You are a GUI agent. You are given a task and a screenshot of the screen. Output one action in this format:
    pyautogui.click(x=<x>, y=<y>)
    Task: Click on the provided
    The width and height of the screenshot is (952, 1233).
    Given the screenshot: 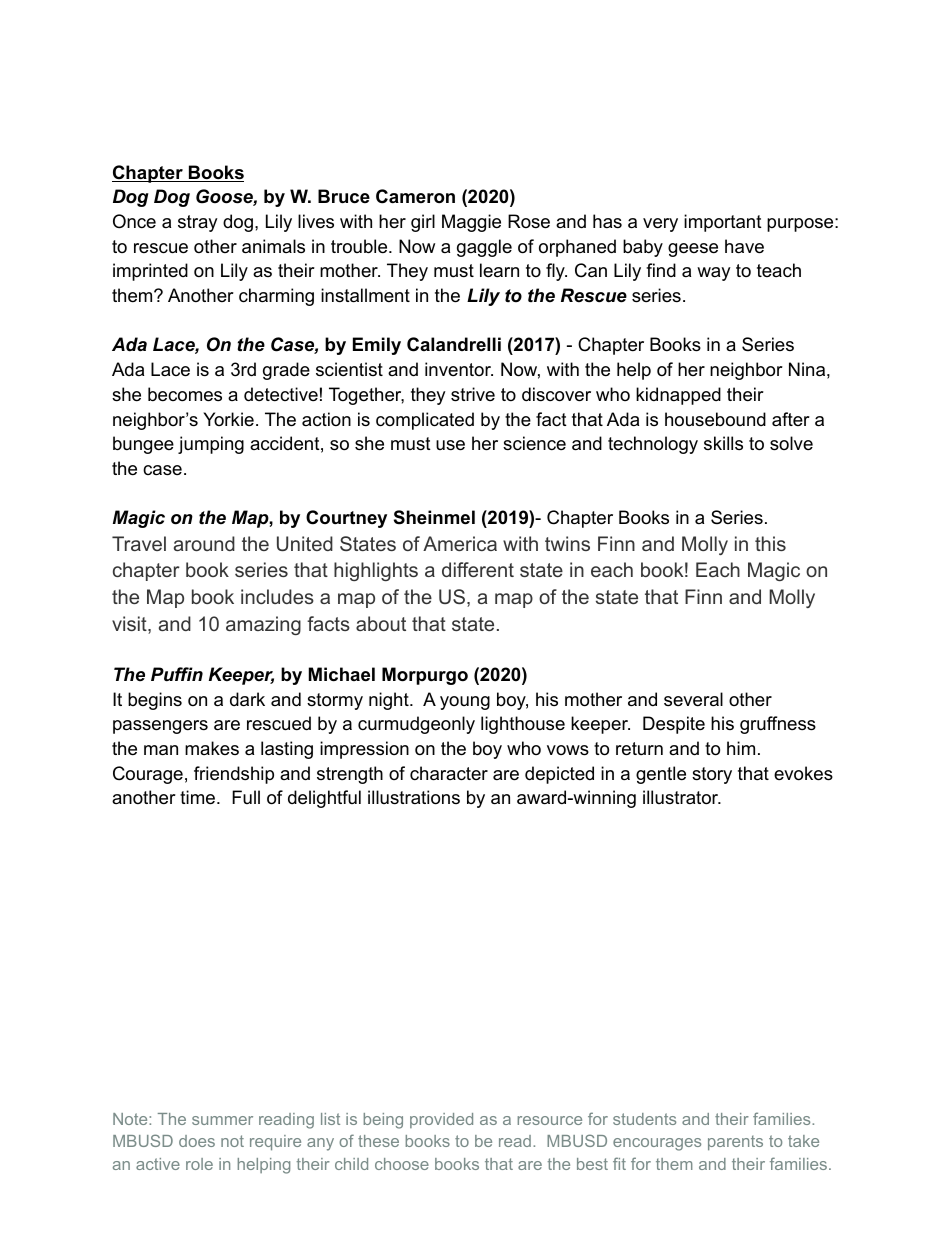 What is the action you would take?
    pyautogui.click(x=441, y=1120)
